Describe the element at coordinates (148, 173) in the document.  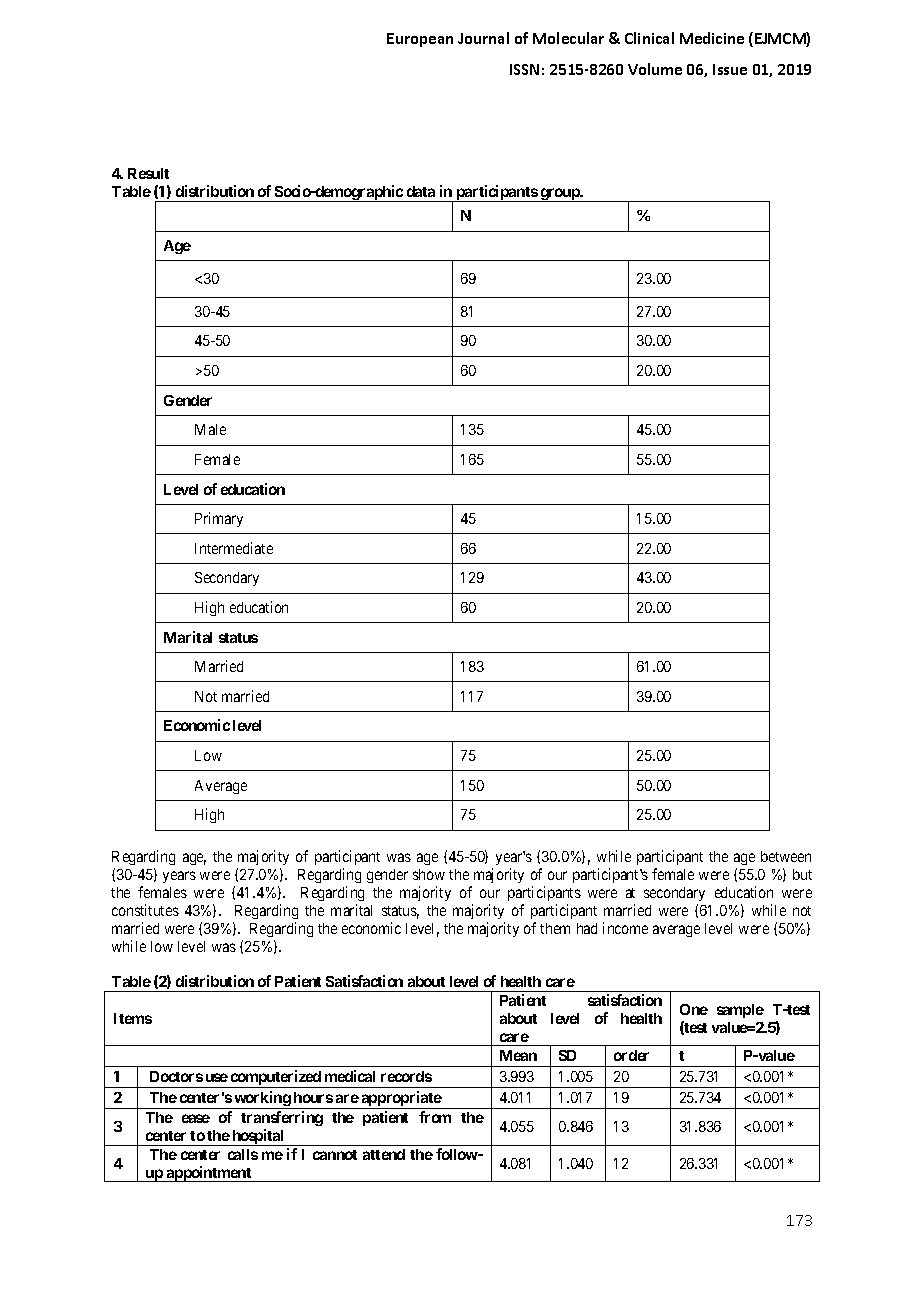
I see `Result` at that location.
